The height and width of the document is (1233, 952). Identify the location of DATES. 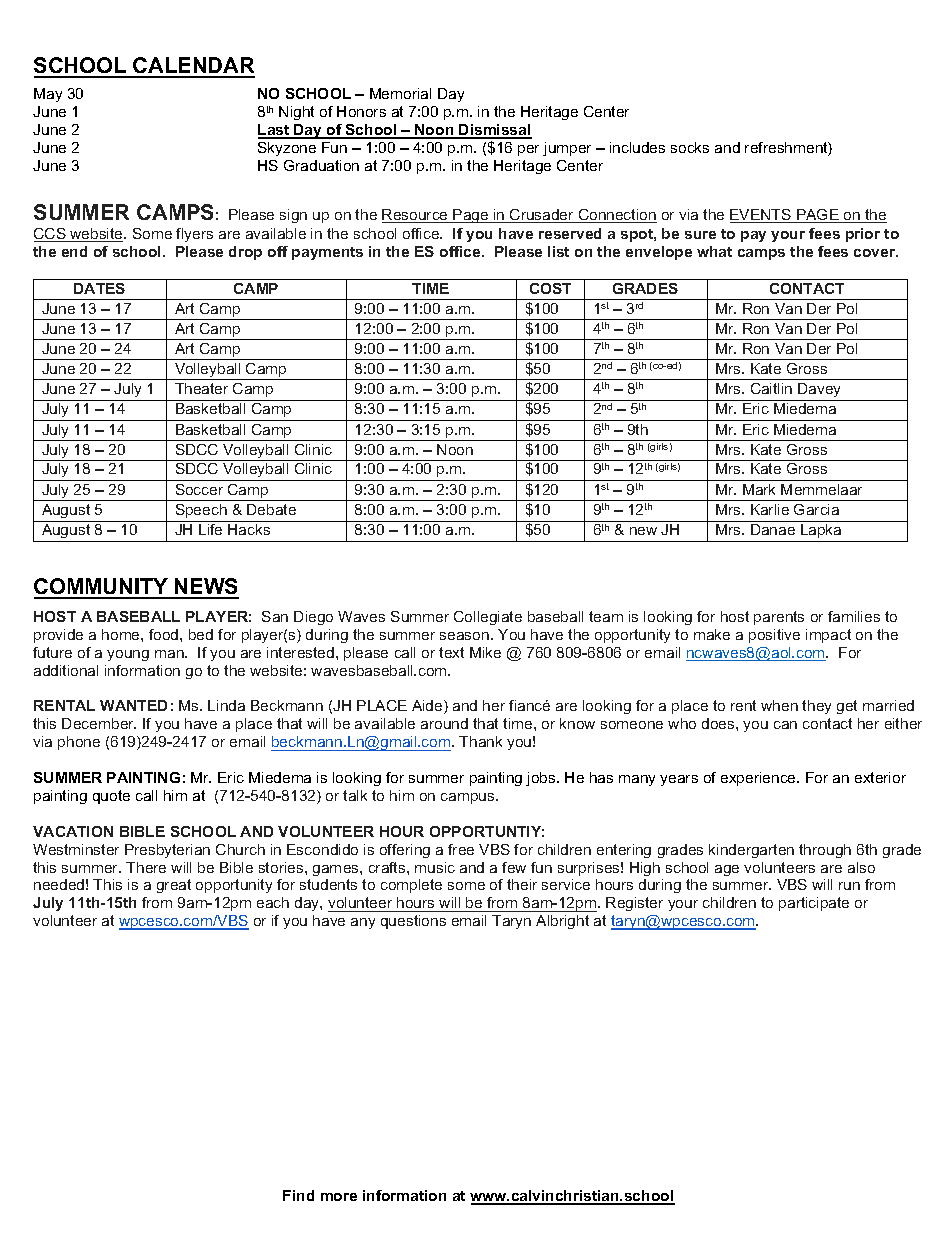
(99, 288).
